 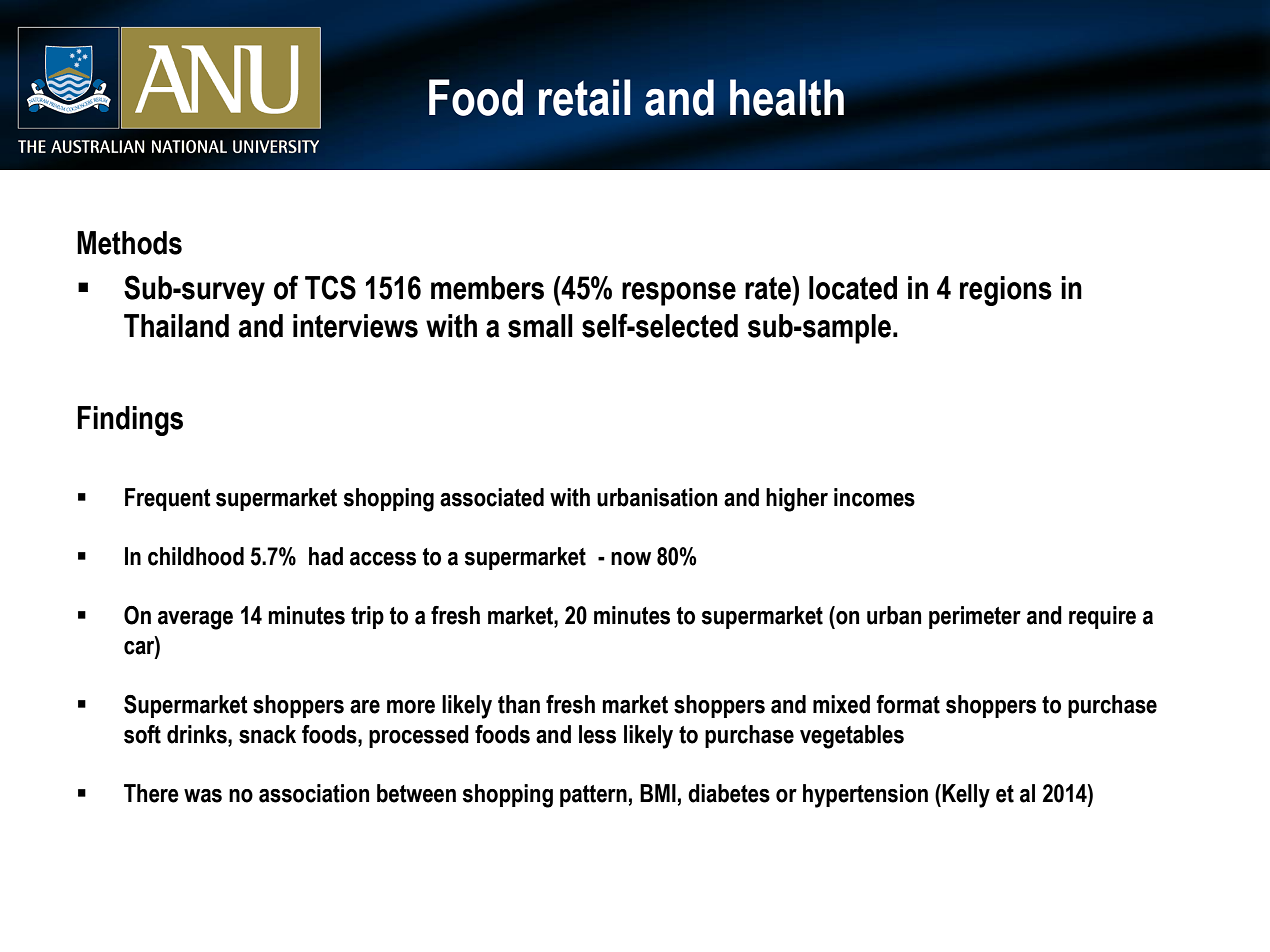 What do you see at coordinates (585, 97) in the image?
I see `retail` at bounding box center [585, 97].
